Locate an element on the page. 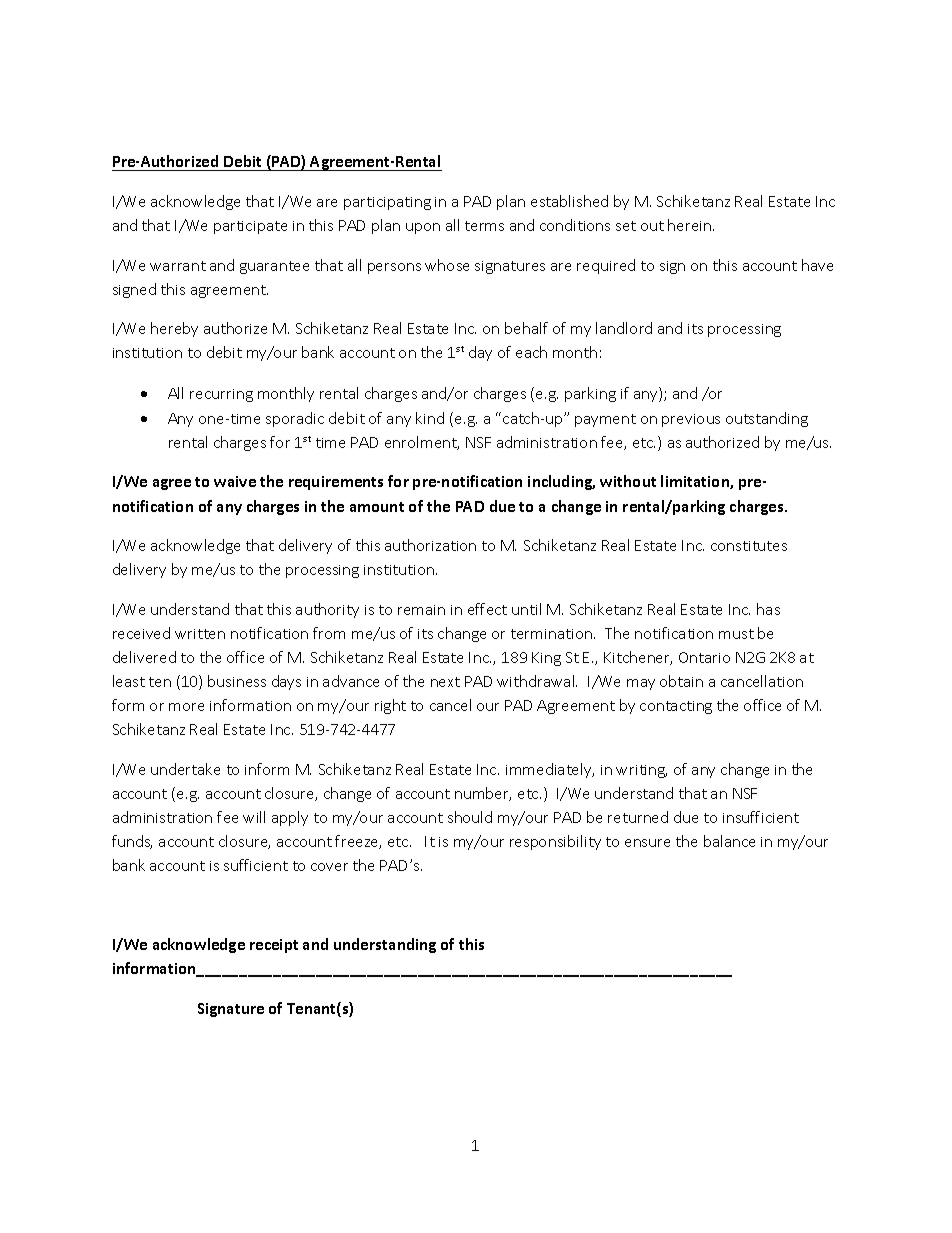 Image resolution: width=952 pixels, height=1233 pixels. herein is located at coordinates (691, 225).
